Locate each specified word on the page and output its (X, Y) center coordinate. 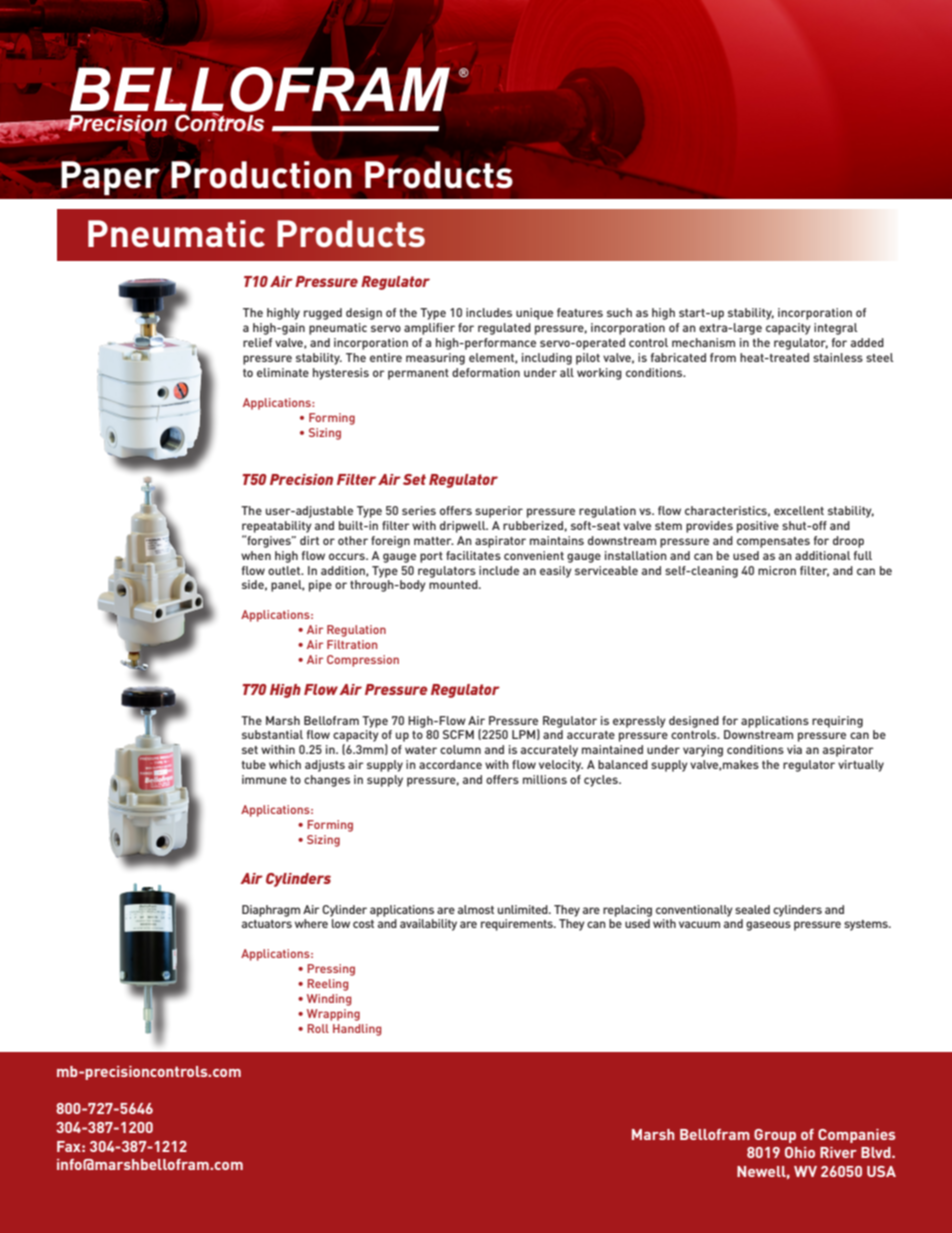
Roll (318, 1028)
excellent (799, 510)
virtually (861, 766)
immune (264, 779)
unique (534, 314)
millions (545, 779)
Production (261, 175)
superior (499, 512)
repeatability (277, 527)
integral (836, 329)
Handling (357, 1030)
